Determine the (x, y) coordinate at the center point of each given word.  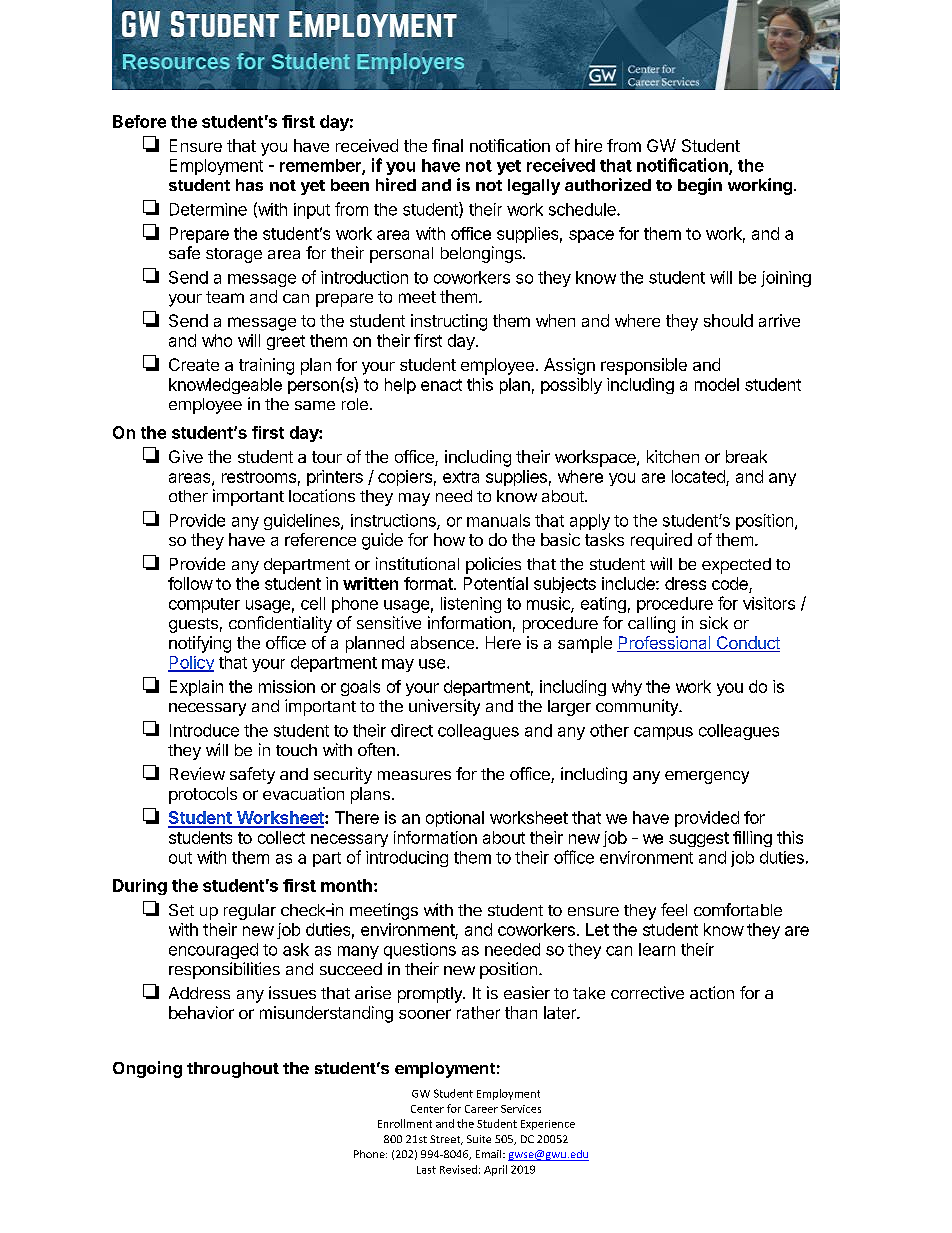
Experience (548, 1125)
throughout (233, 1070)
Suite (479, 1139)
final (447, 145)
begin (700, 186)
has (249, 185)
